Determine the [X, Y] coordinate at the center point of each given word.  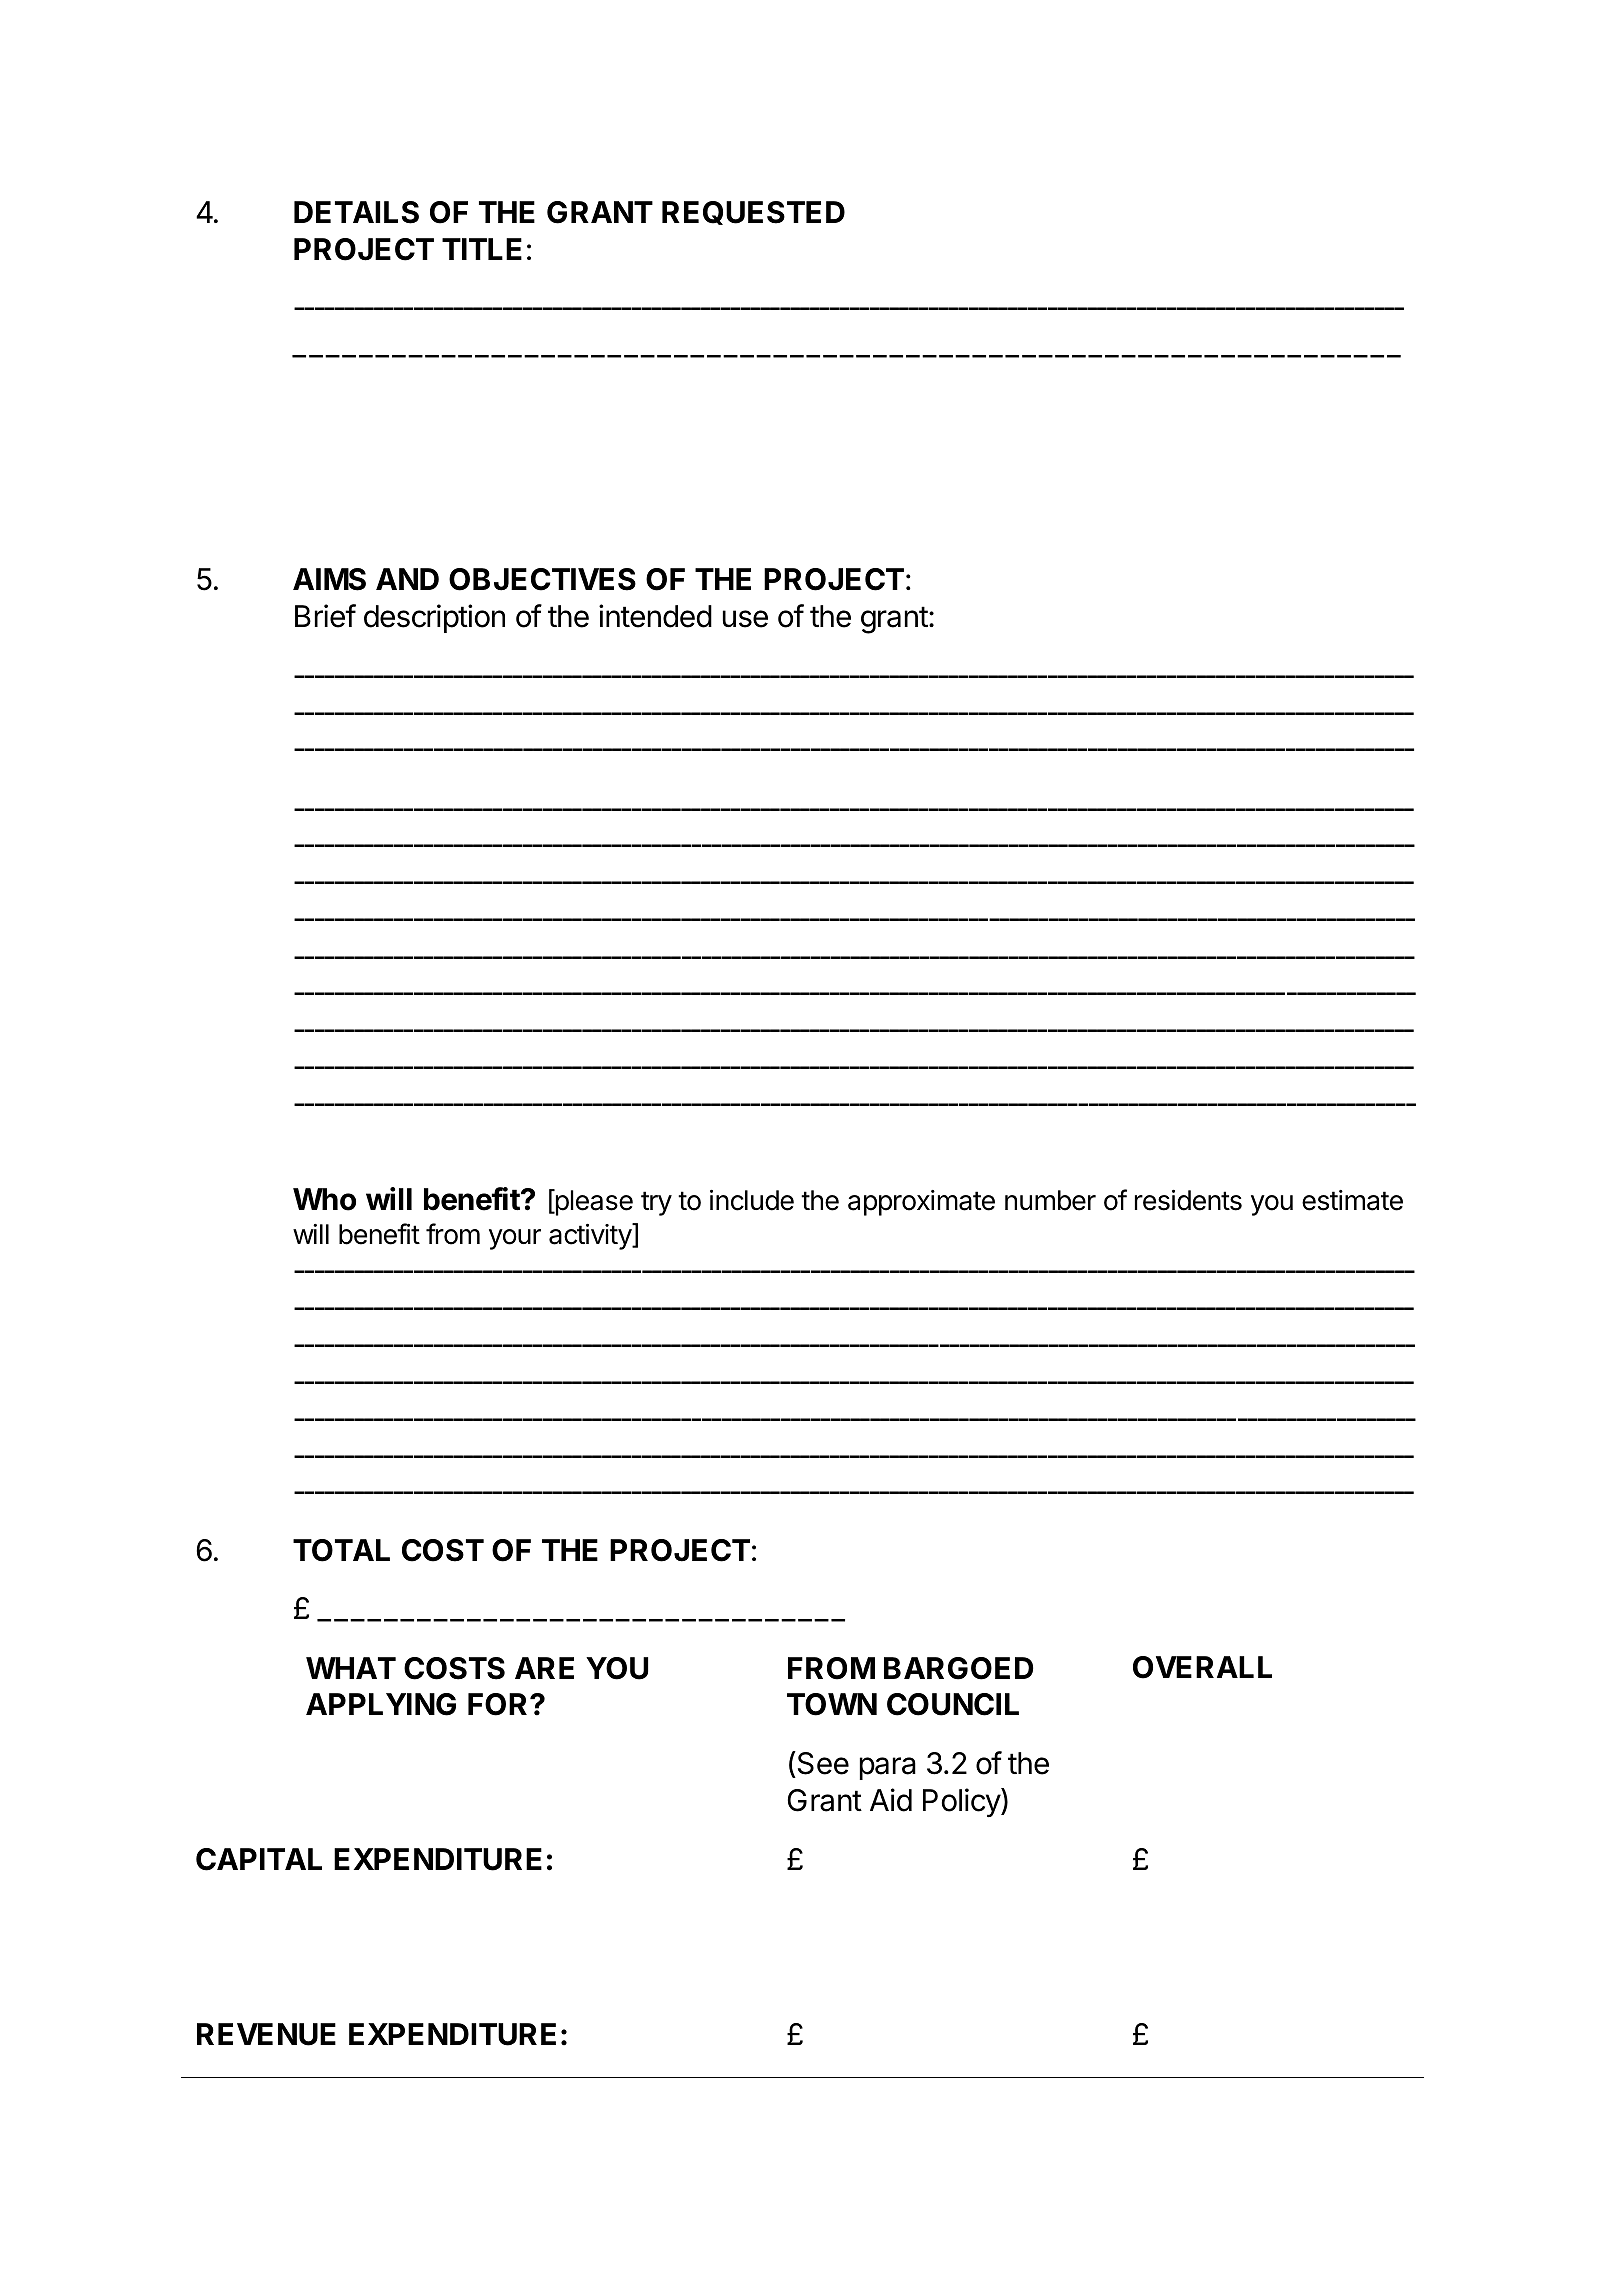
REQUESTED [753, 213]
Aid [891, 1800]
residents [1188, 1200]
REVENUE [266, 2034]
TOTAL [341, 1550]
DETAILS [356, 212]
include [752, 1200]
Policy [962, 1803]
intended [655, 616]
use [745, 619]
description [434, 618]
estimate [1352, 1200]
